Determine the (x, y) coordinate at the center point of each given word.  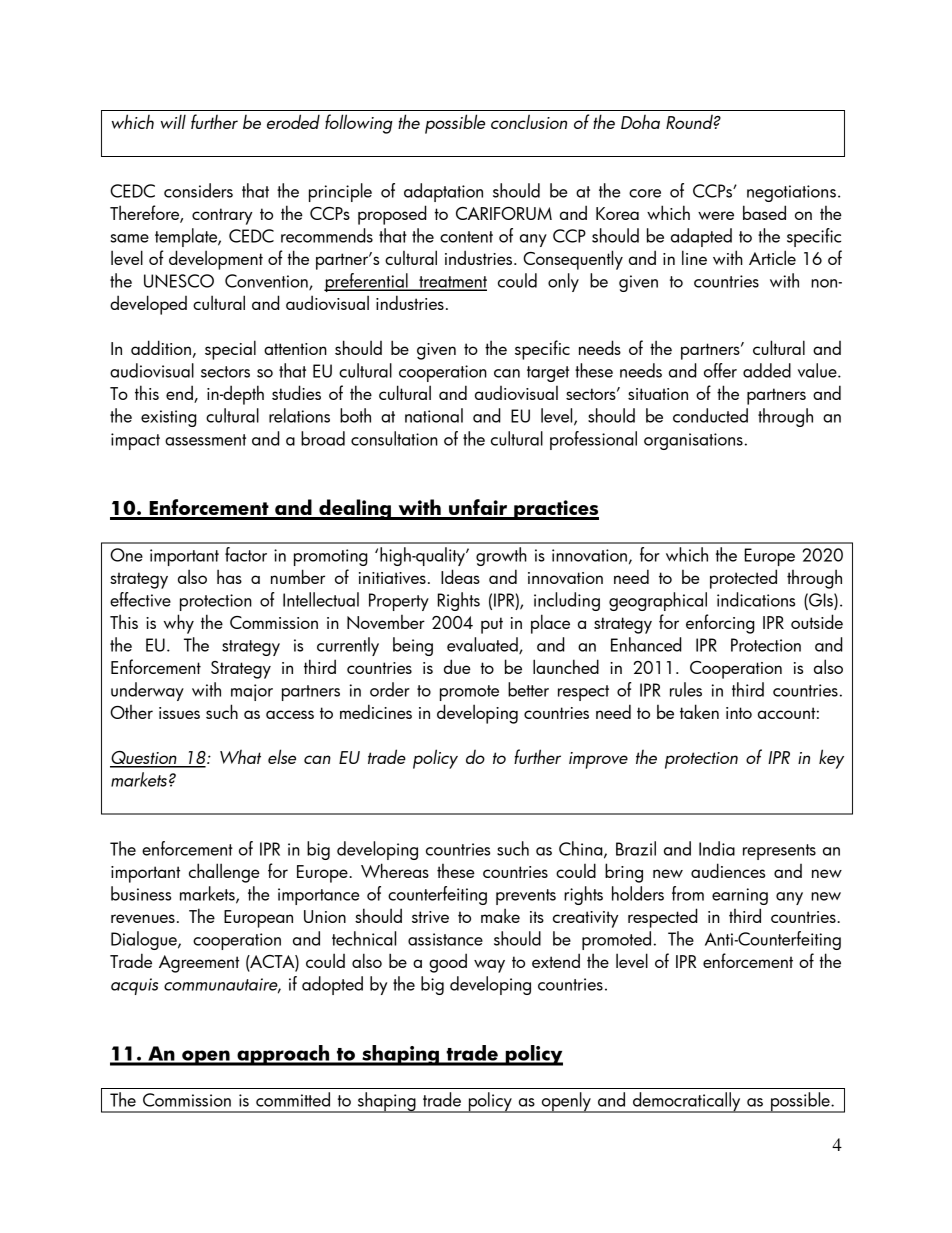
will (173, 121)
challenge (224, 873)
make (500, 915)
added (767, 370)
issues (179, 713)
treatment (452, 283)
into (739, 713)
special (230, 350)
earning (740, 896)
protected (743, 579)
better (528, 689)
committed (293, 1099)
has (229, 576)
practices (555, 510)
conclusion (529, 121)
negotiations (791, 193)
